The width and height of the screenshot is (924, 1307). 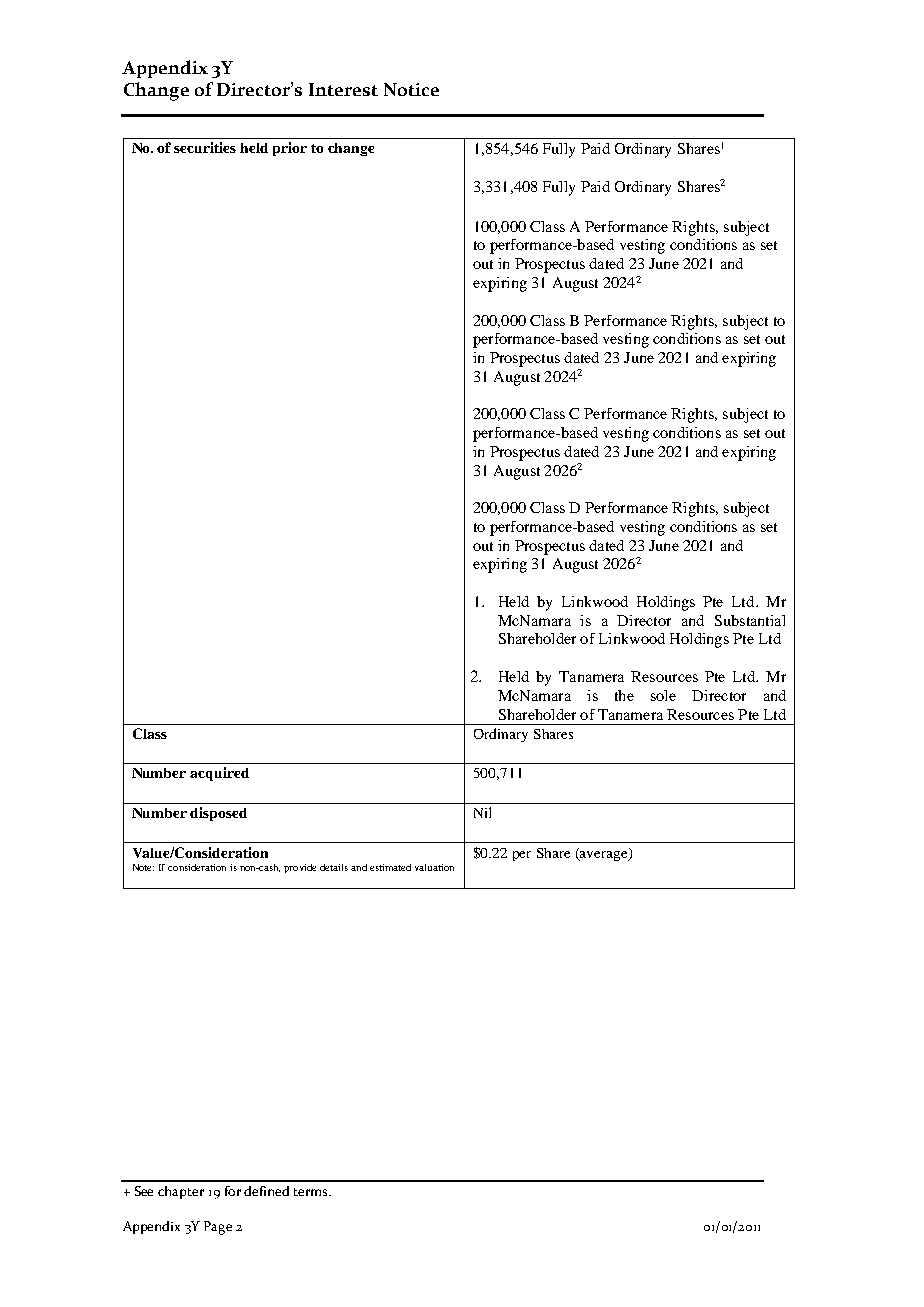 What do you see at coordinates (290, 149) in the screenshot?
I see `prior` at bounding box center [290, 149].
